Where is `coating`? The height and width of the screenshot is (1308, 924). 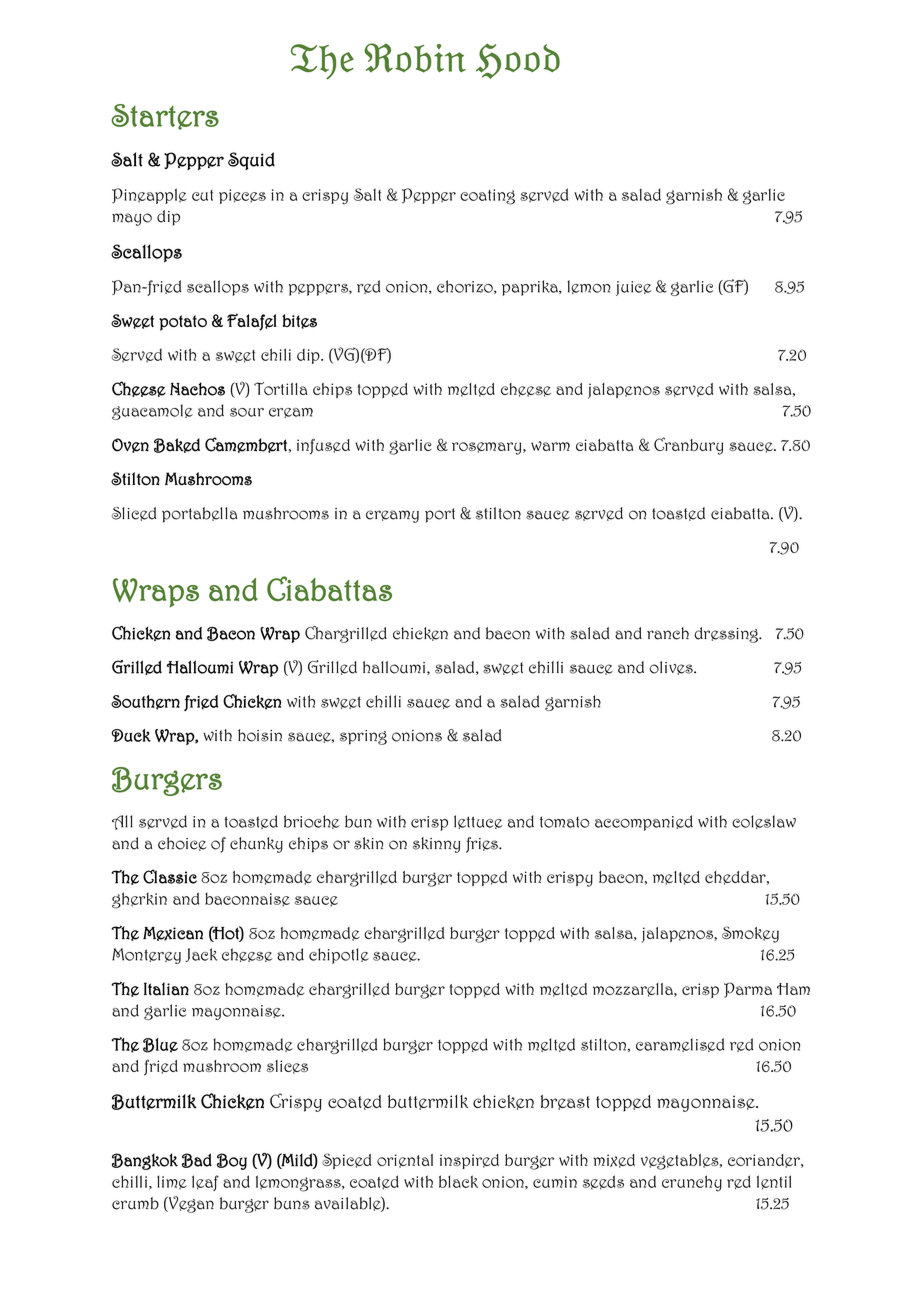 coating is located at coordinates (487, 197).
